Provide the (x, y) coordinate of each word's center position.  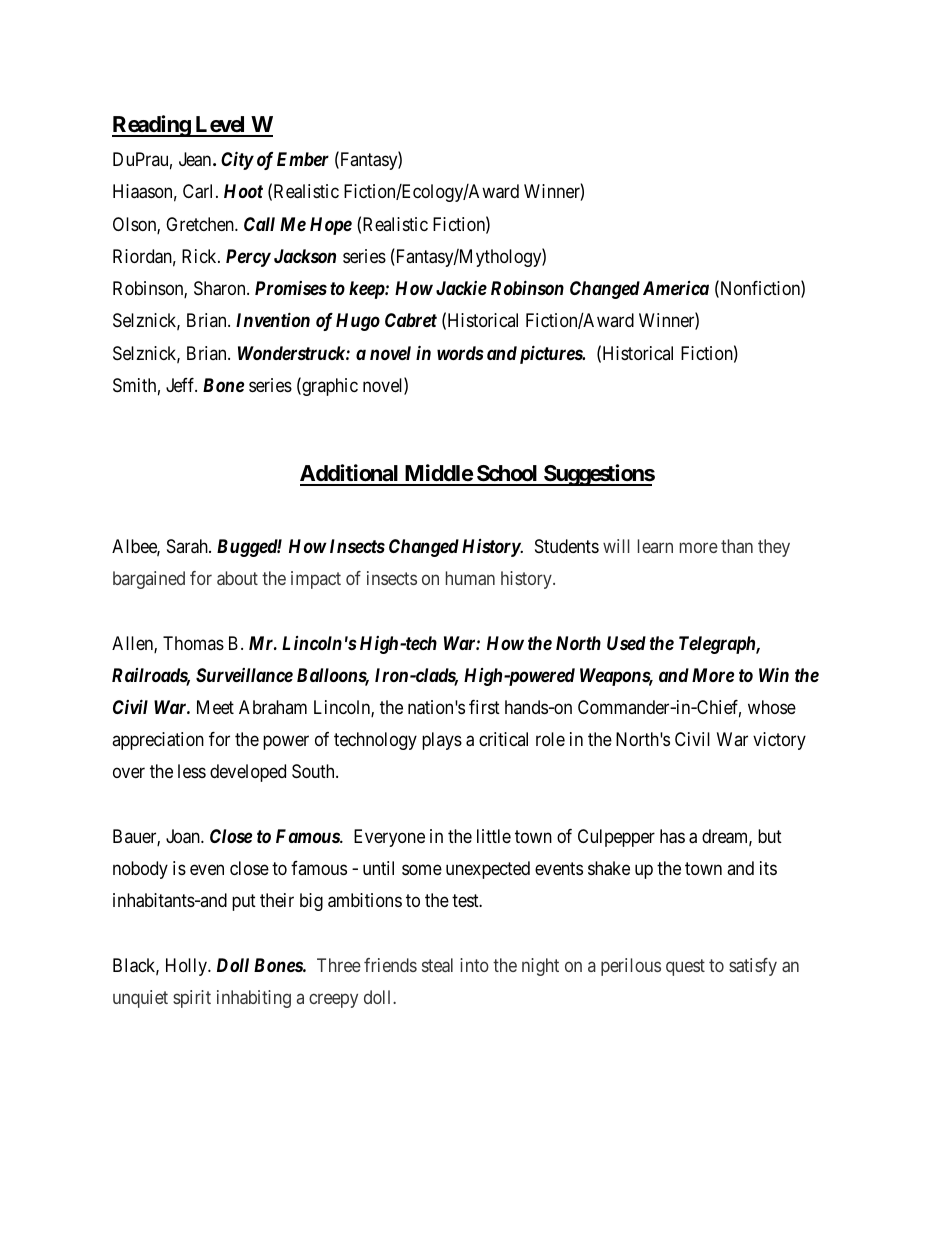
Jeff (181, 385)
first (484, 707)
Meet (215, 707)
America (676, 288)
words (460, 353)
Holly (188, 967)
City (237, 160)
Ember (303, 159)
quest (685, 967)
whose (772, 707)
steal (437, 965)
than (737, 546)
